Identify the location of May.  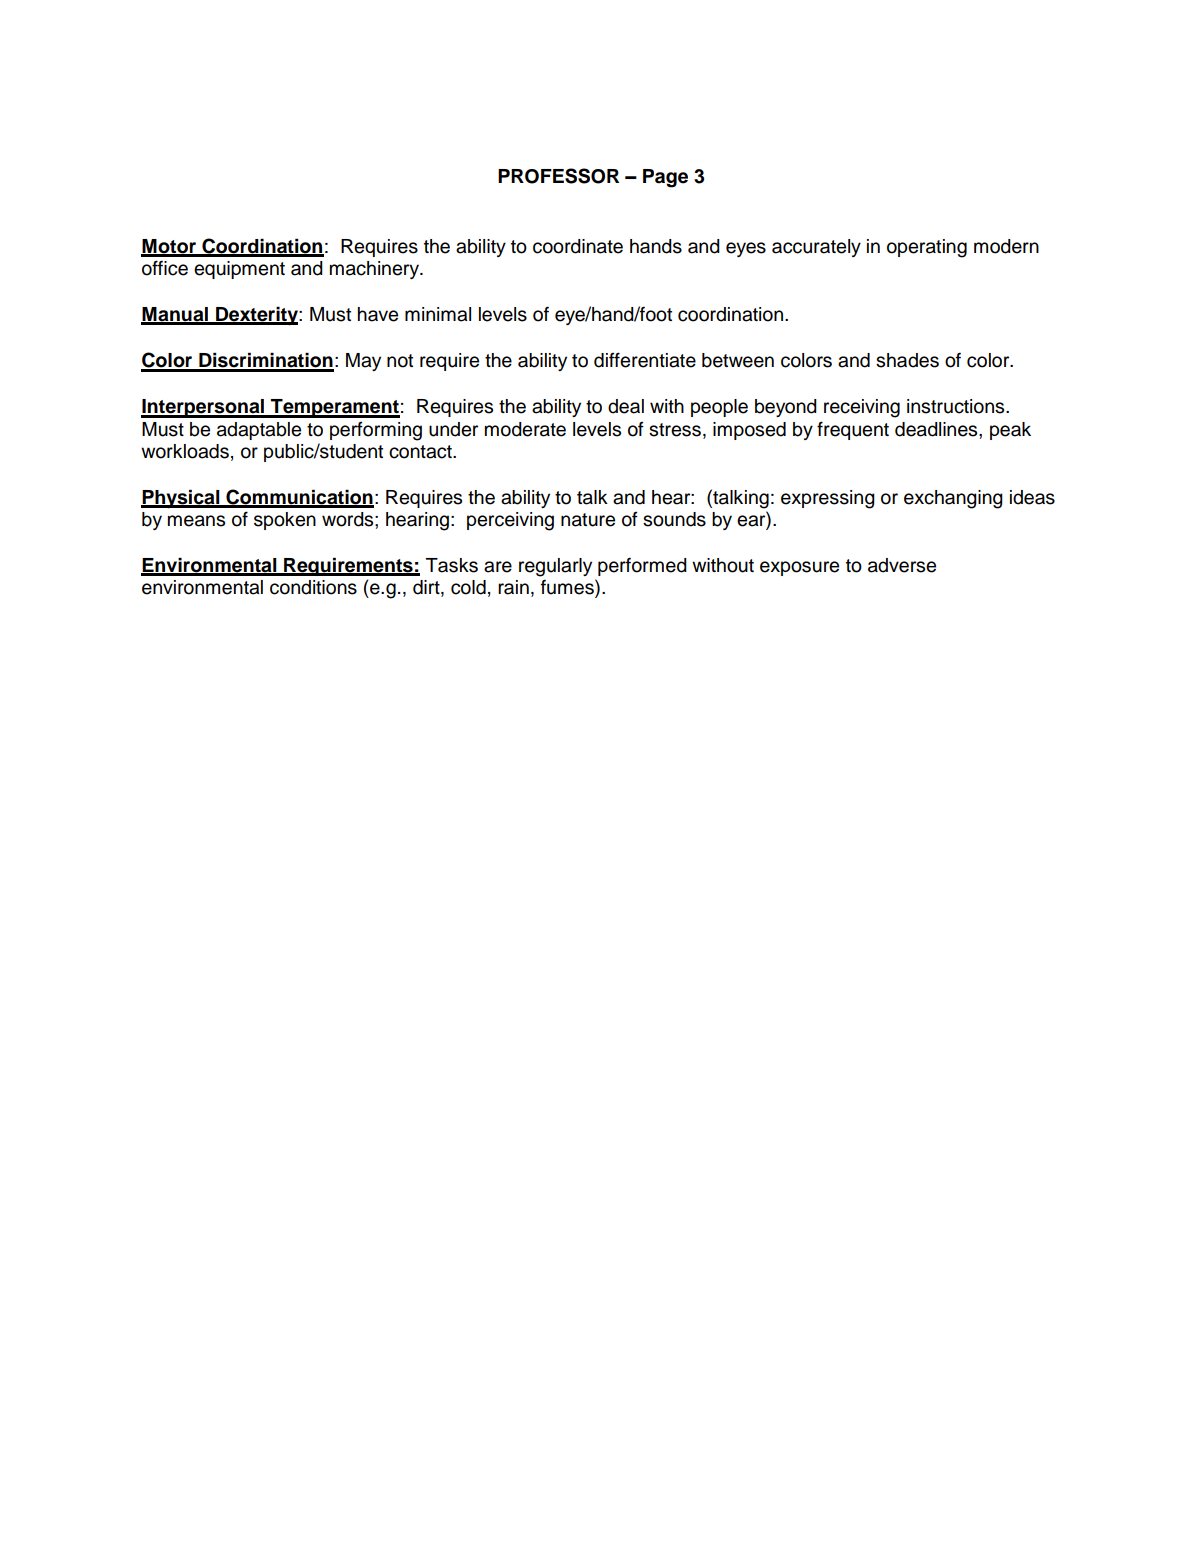
(363, 362).
